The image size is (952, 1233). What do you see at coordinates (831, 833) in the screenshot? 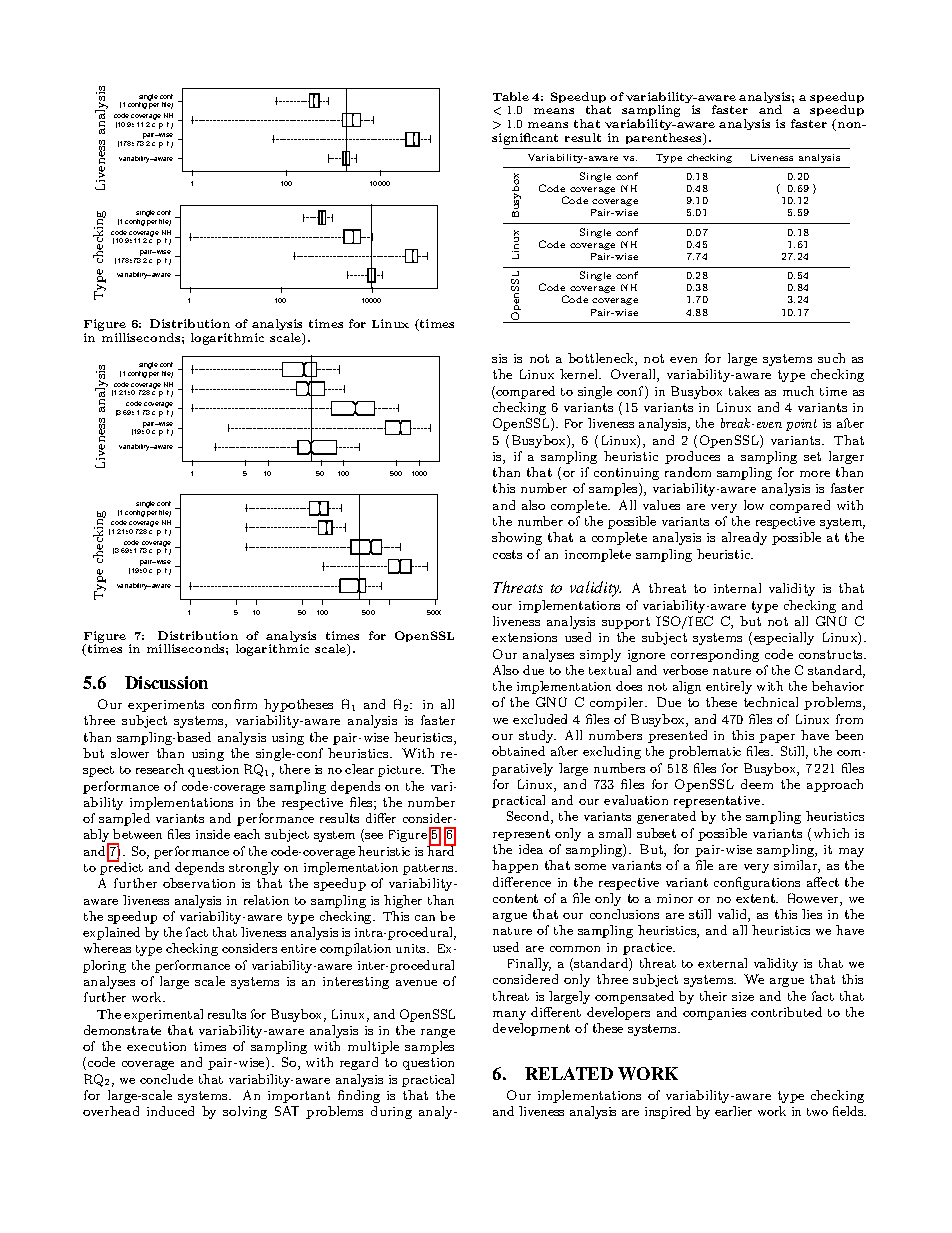
I see `which` at bounding box center [831, 833].
